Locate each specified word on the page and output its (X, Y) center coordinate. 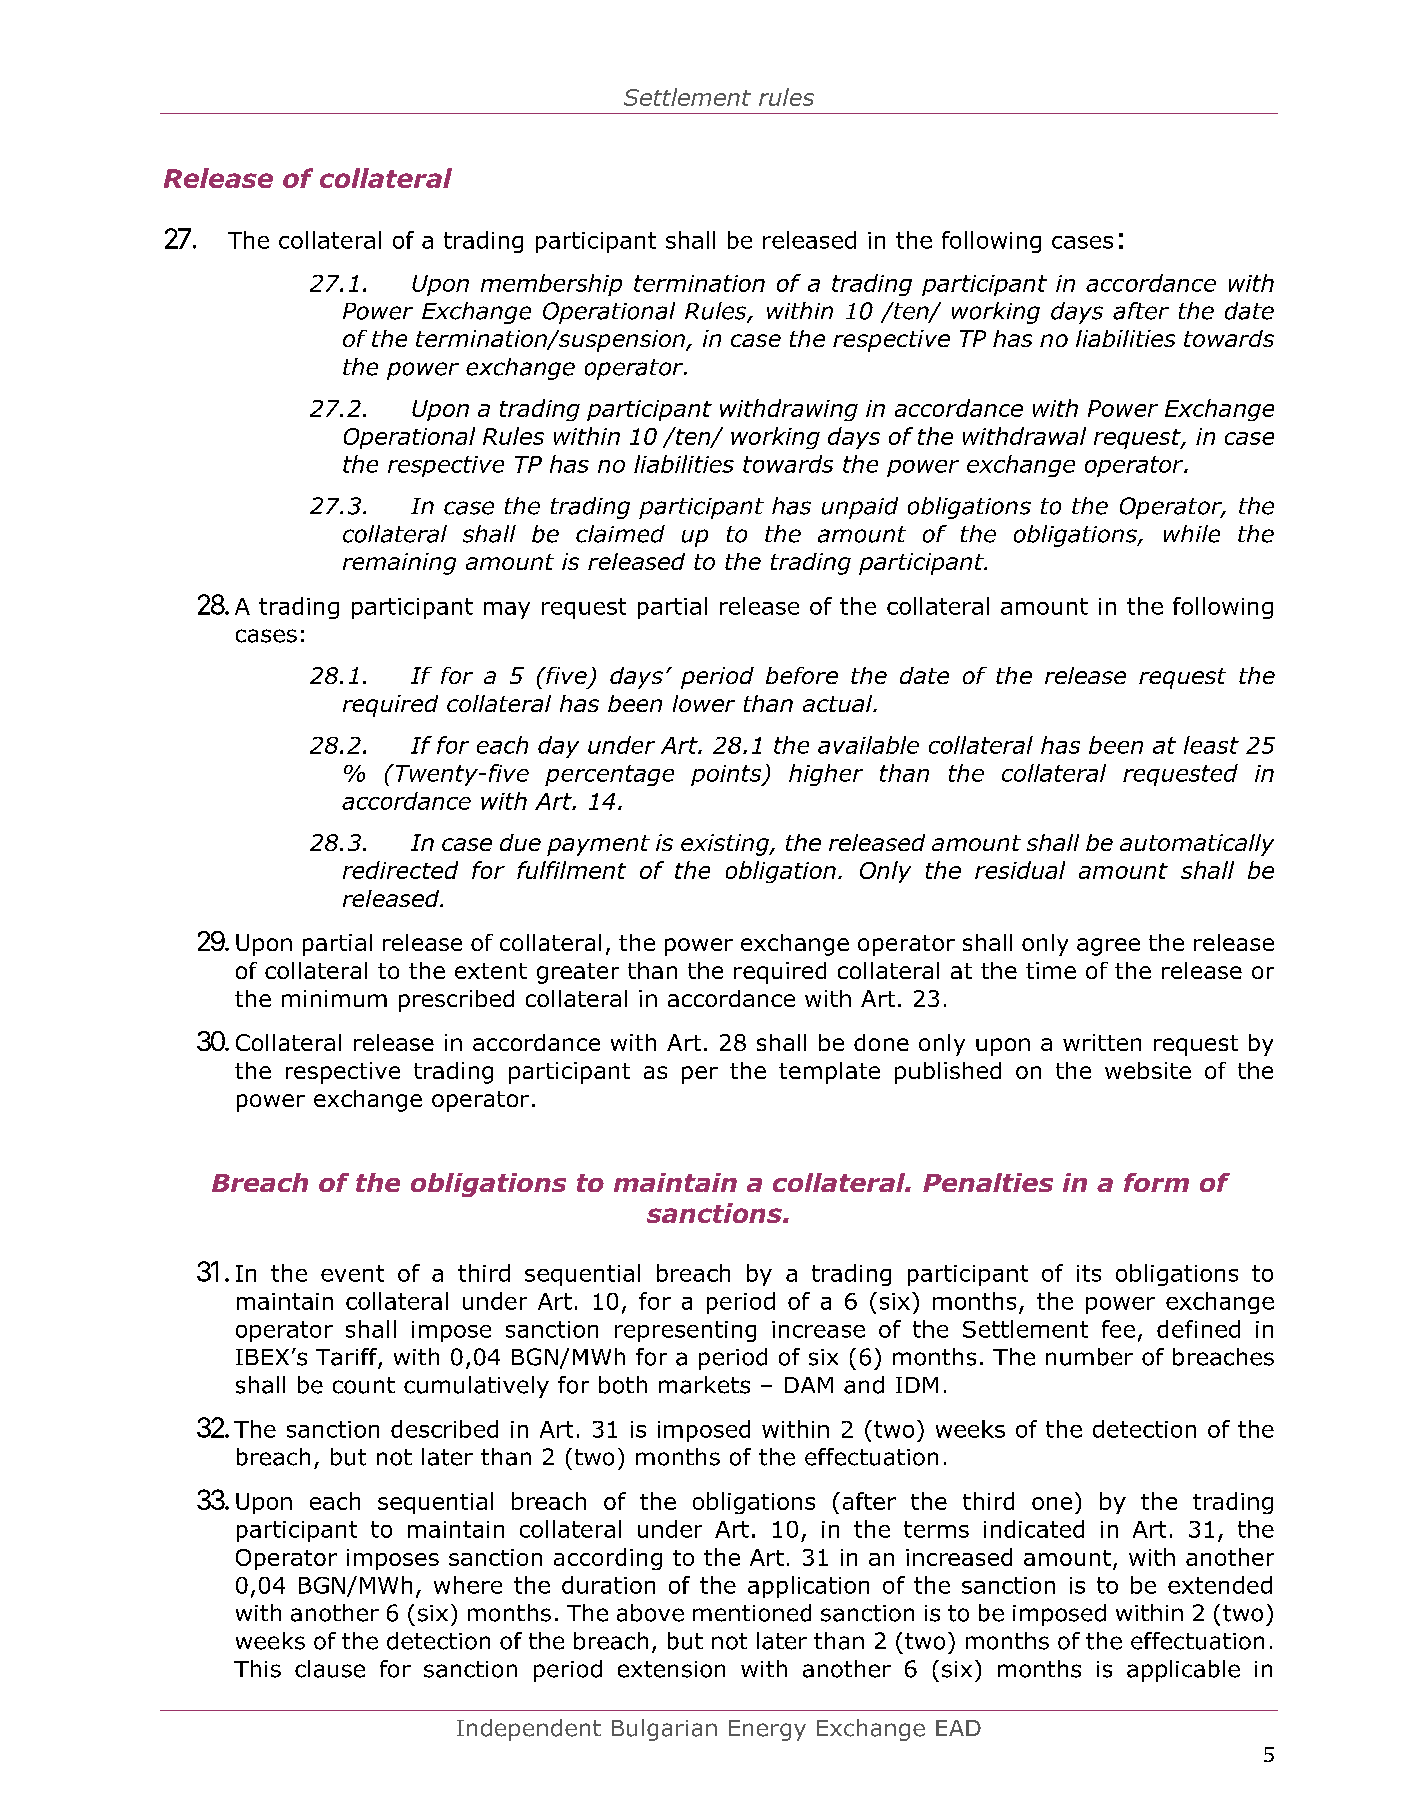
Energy (767, 1730)
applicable (1183, 1671)
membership (551, 285)
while (1192, 534)
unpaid (860, 508)
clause (330, 1669)
